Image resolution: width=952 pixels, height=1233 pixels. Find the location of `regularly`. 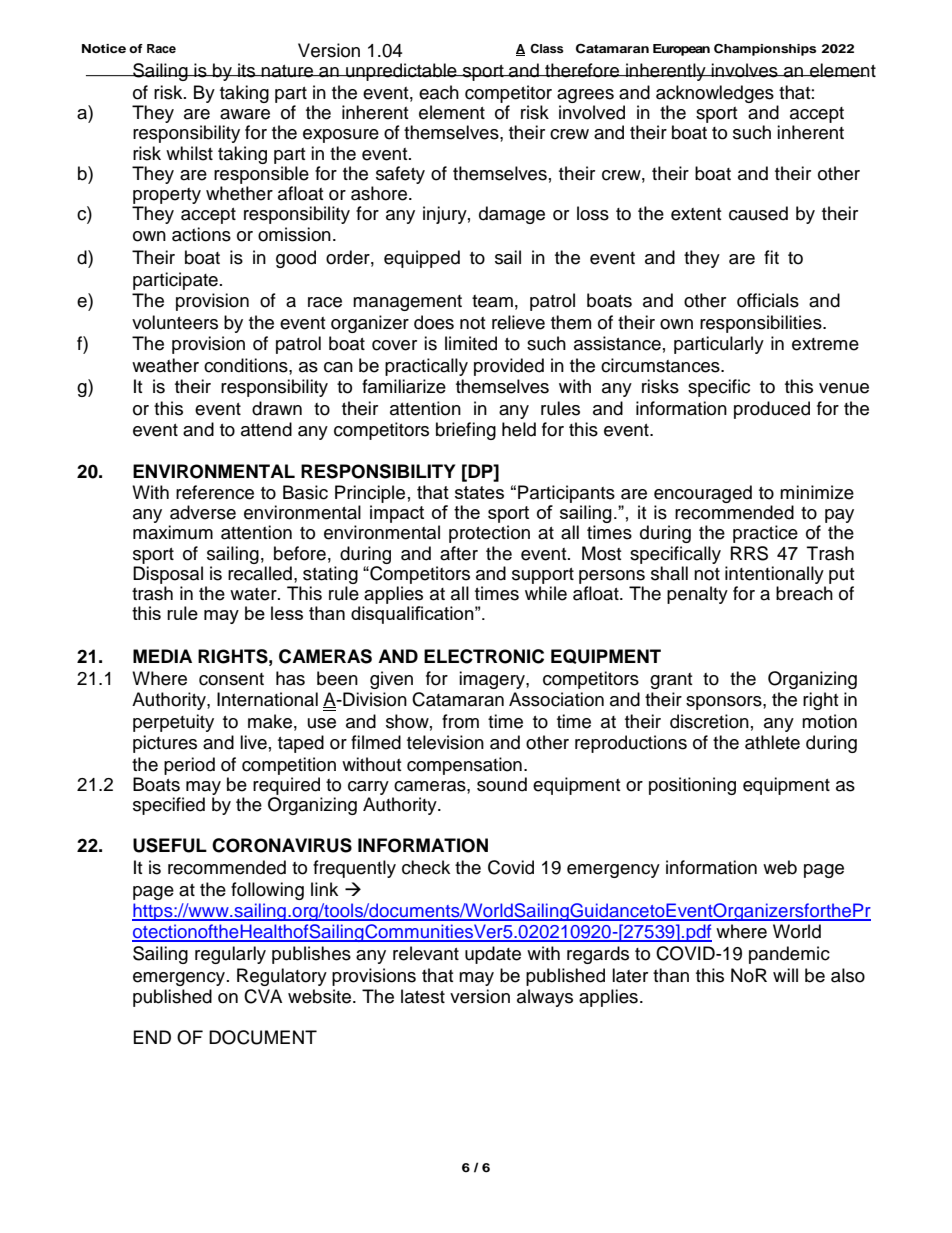

regularly is located at coordinates (230, 955).
